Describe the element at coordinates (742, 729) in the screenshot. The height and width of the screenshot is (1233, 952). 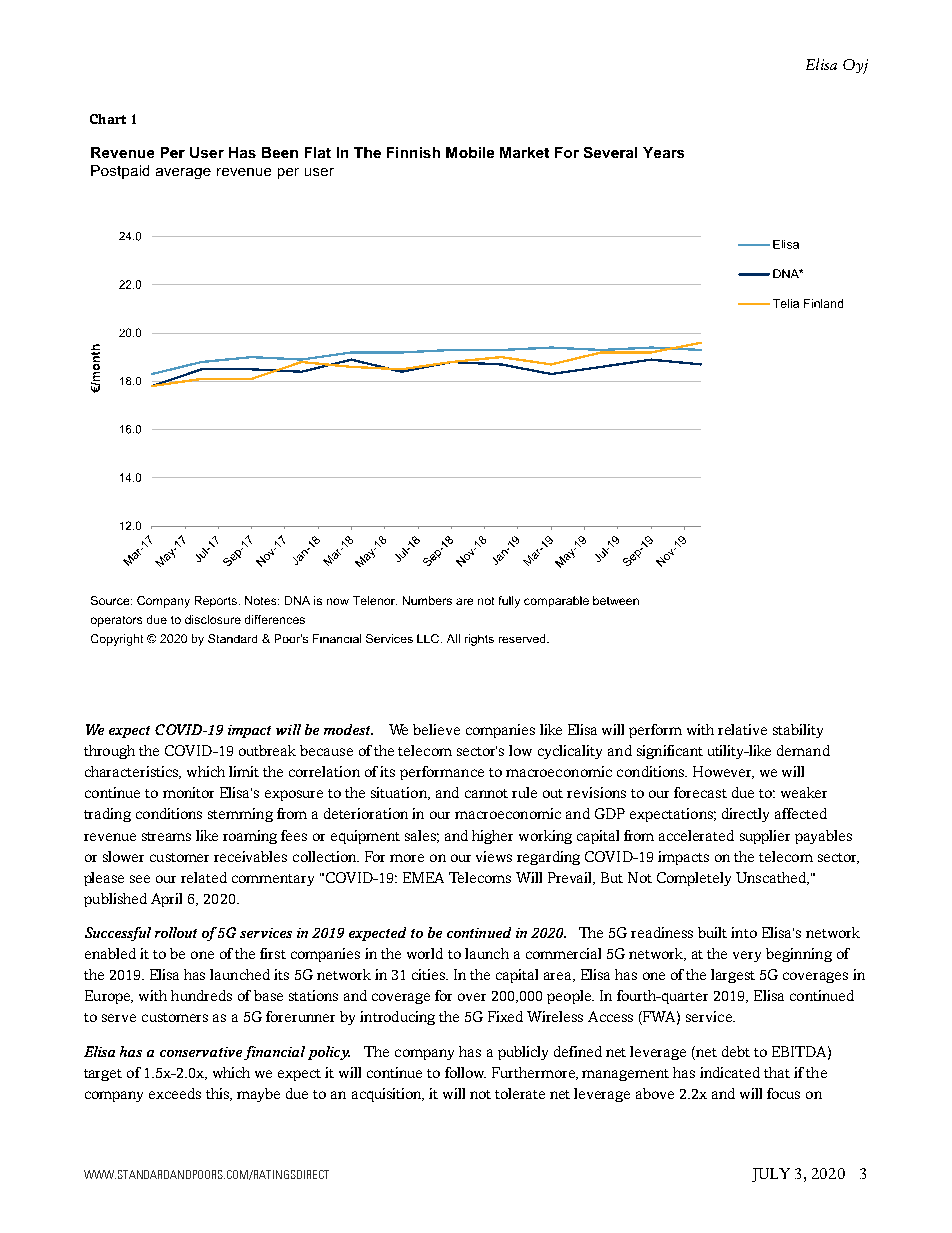
I see `relative` at that location.
